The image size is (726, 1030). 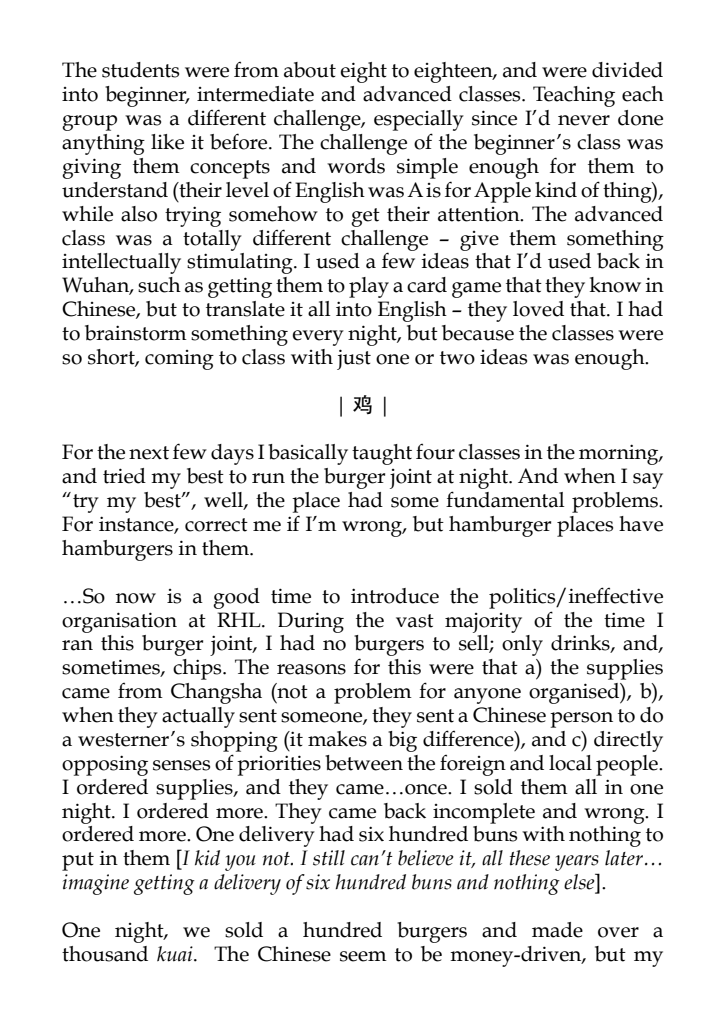 What do you see at coordinates (105, 954) in the screenshot?
I see `thousand` at bounding box center [105, 954].
